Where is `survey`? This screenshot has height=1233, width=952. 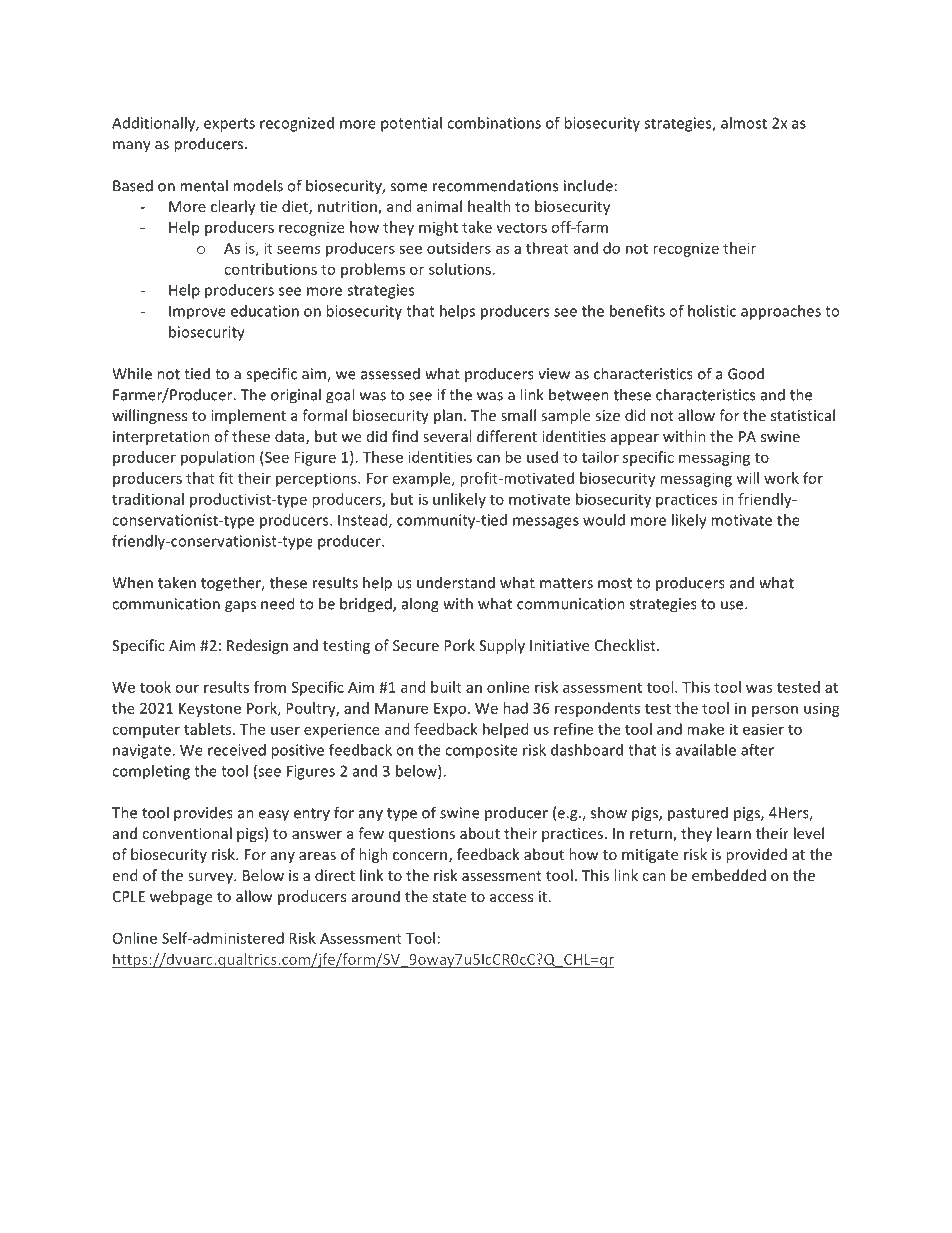 survey is located at coordinates (211, 878).
